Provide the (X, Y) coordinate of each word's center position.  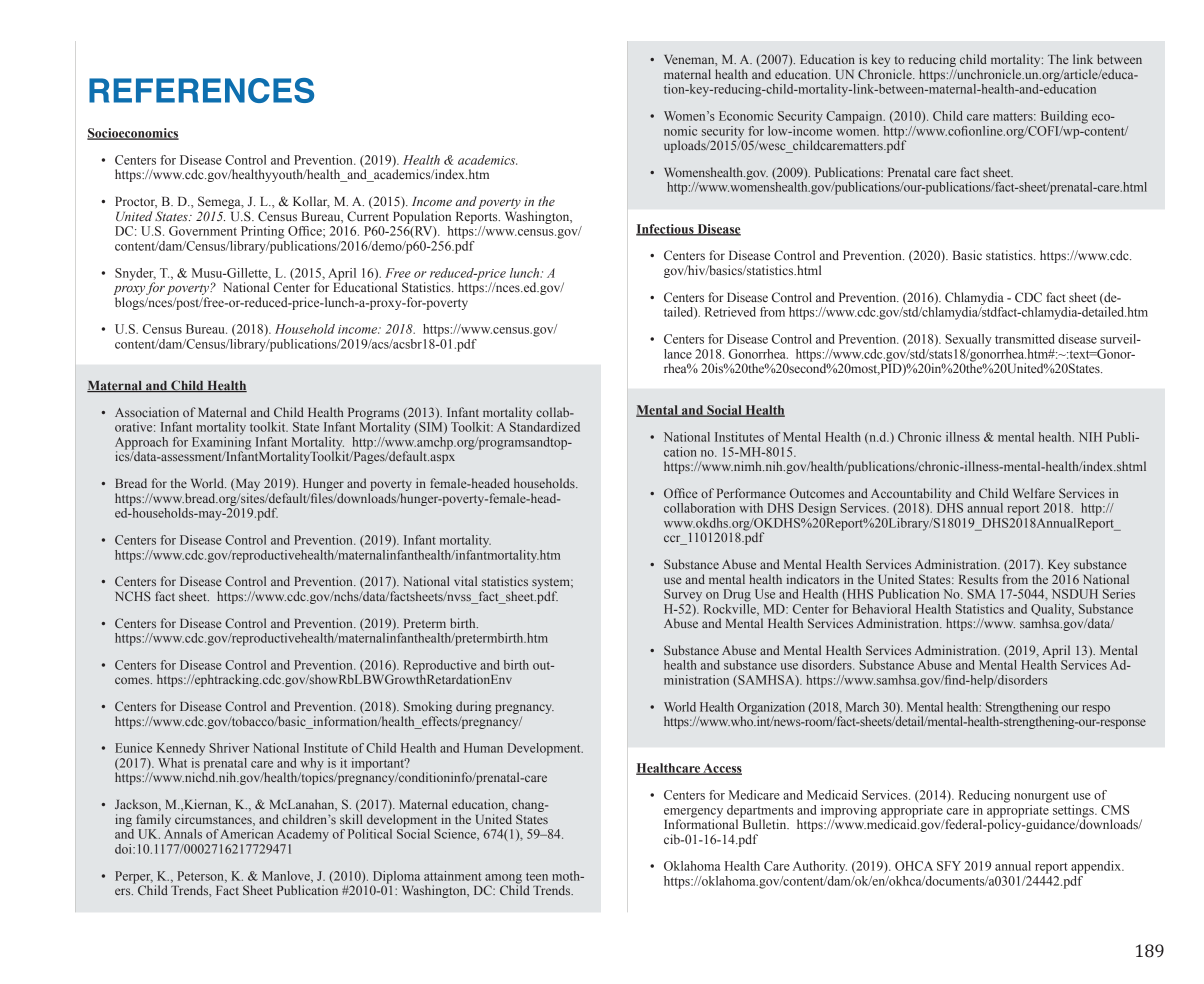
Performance (751, 493)
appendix (1097, 867)
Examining (221, 444)
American (246, 834)
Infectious (666, 230)
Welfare (1034, 493)
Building (1064, 117)
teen (537, 876)
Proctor (136, 202)
